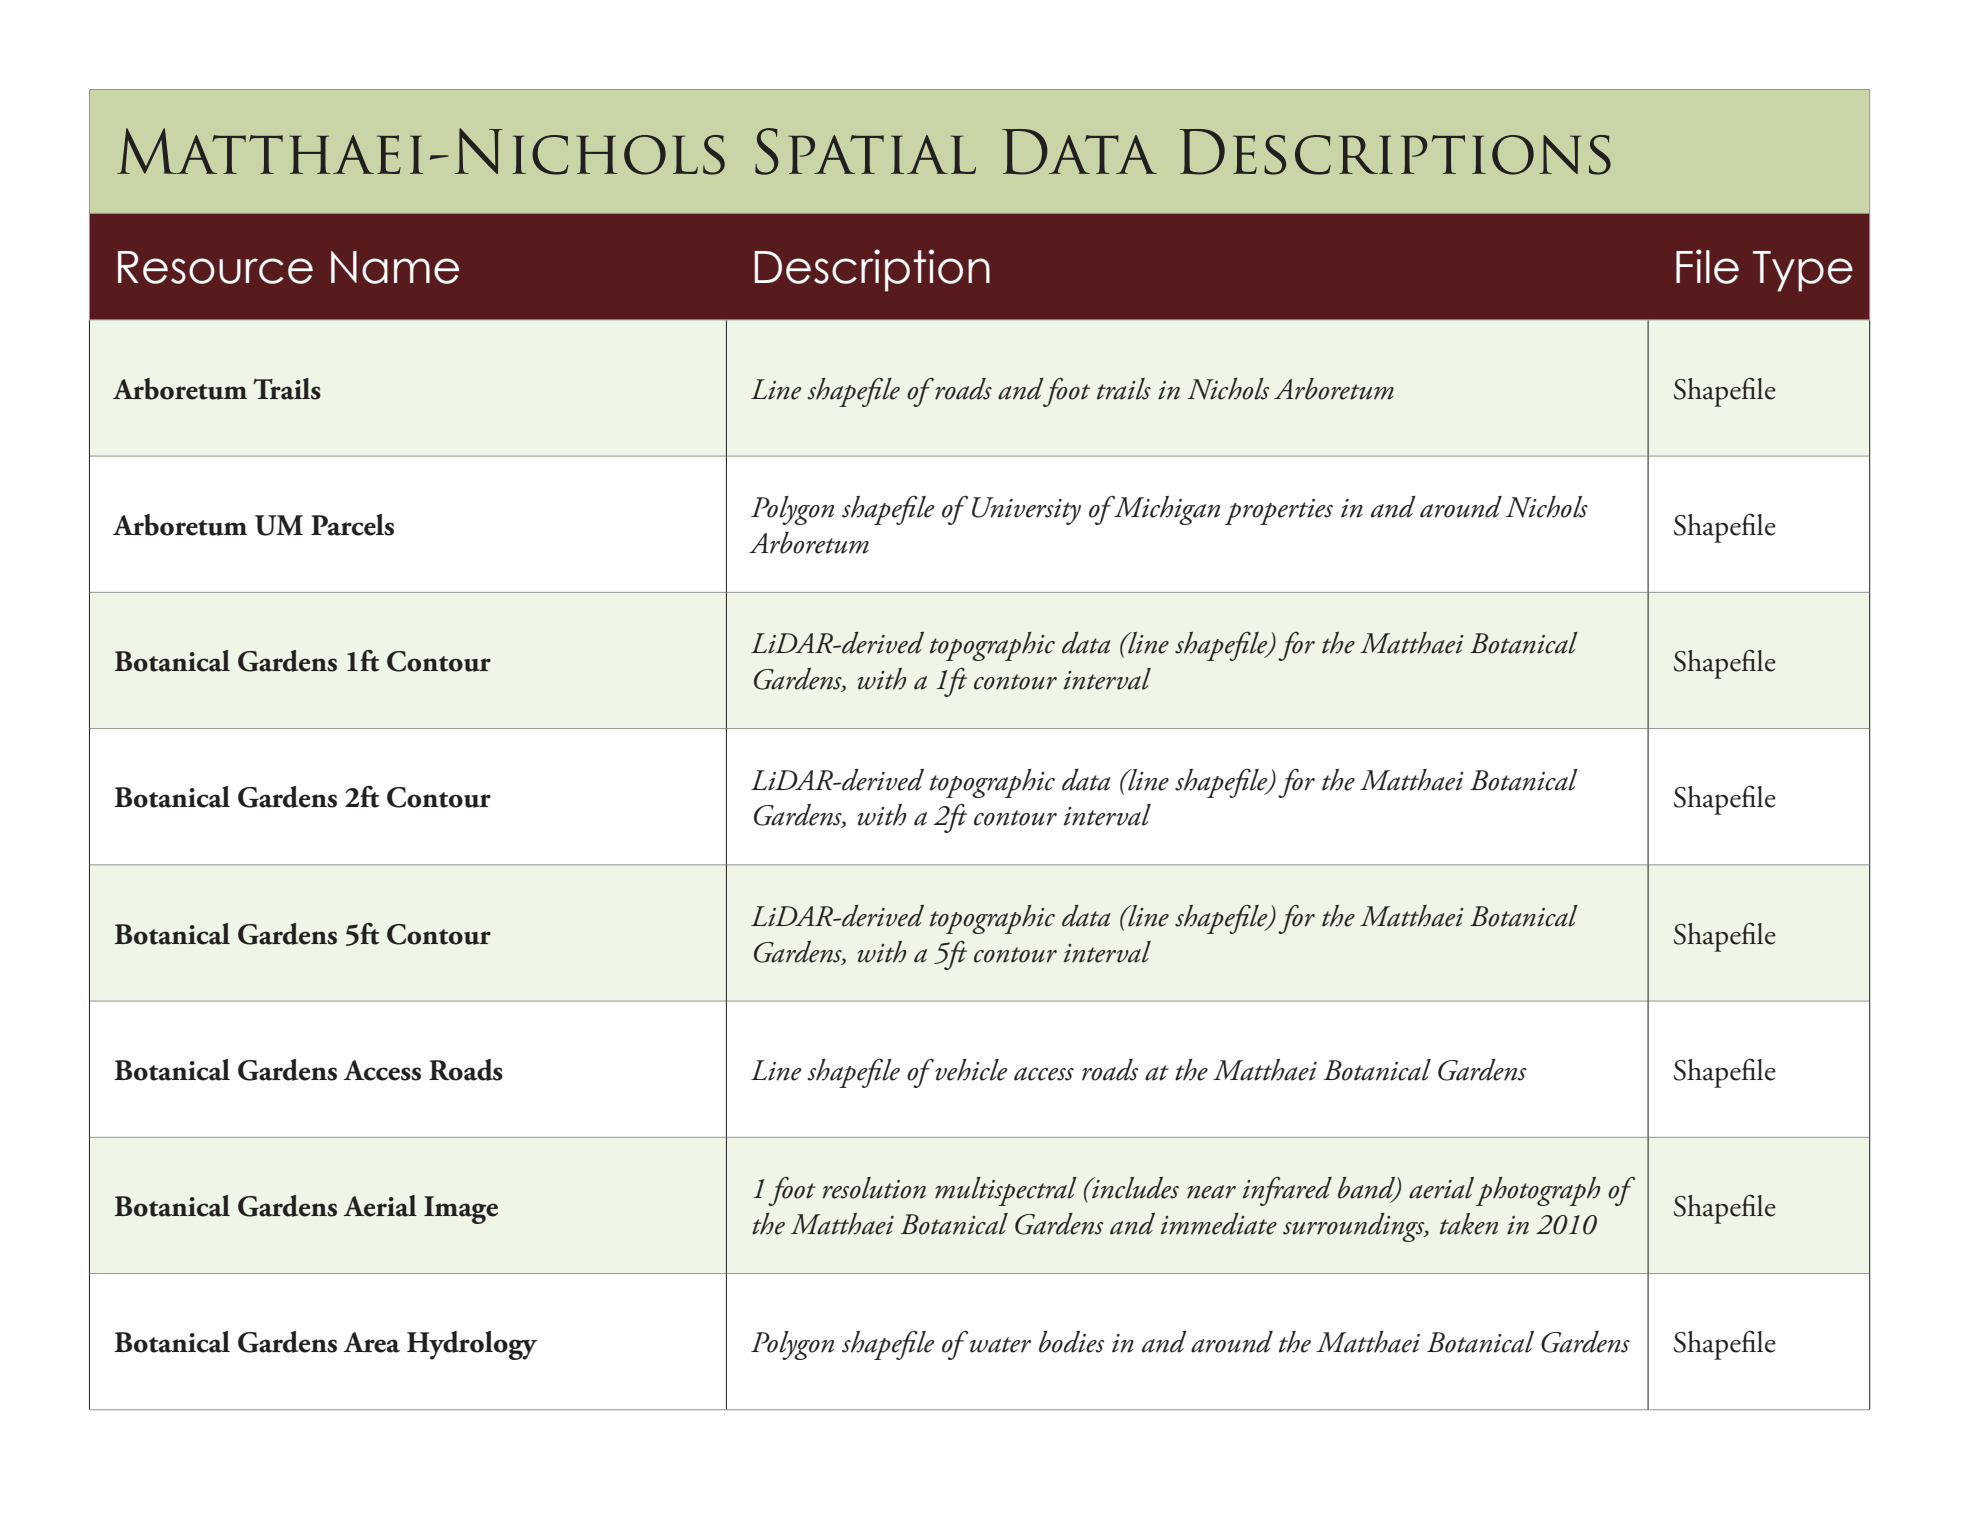 Image resolution: width=1961 pixels, height=1516 pixels. I want to click on water, so click(1000, 1345).
